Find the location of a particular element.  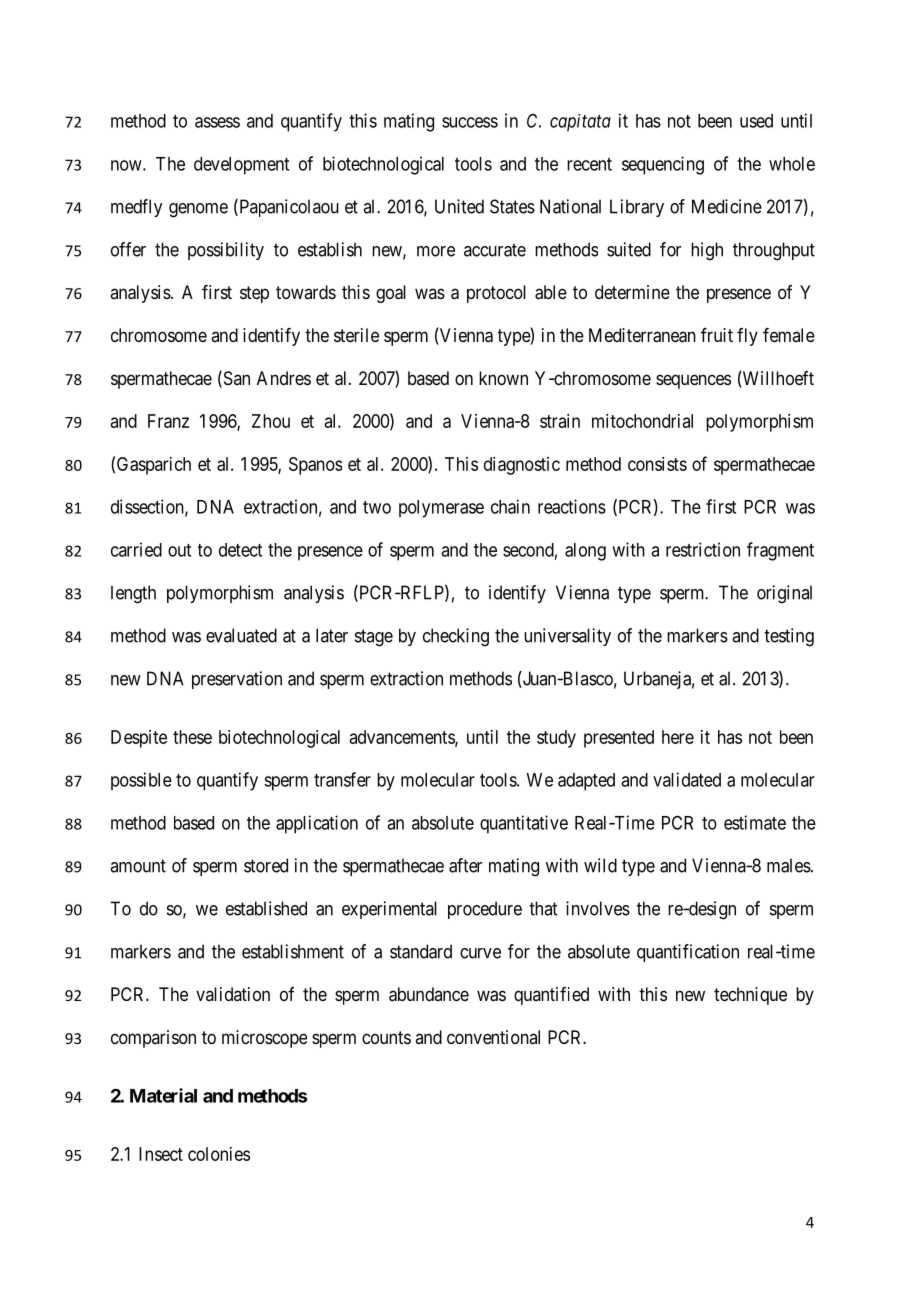

success is located at coordinates (470, 122).
